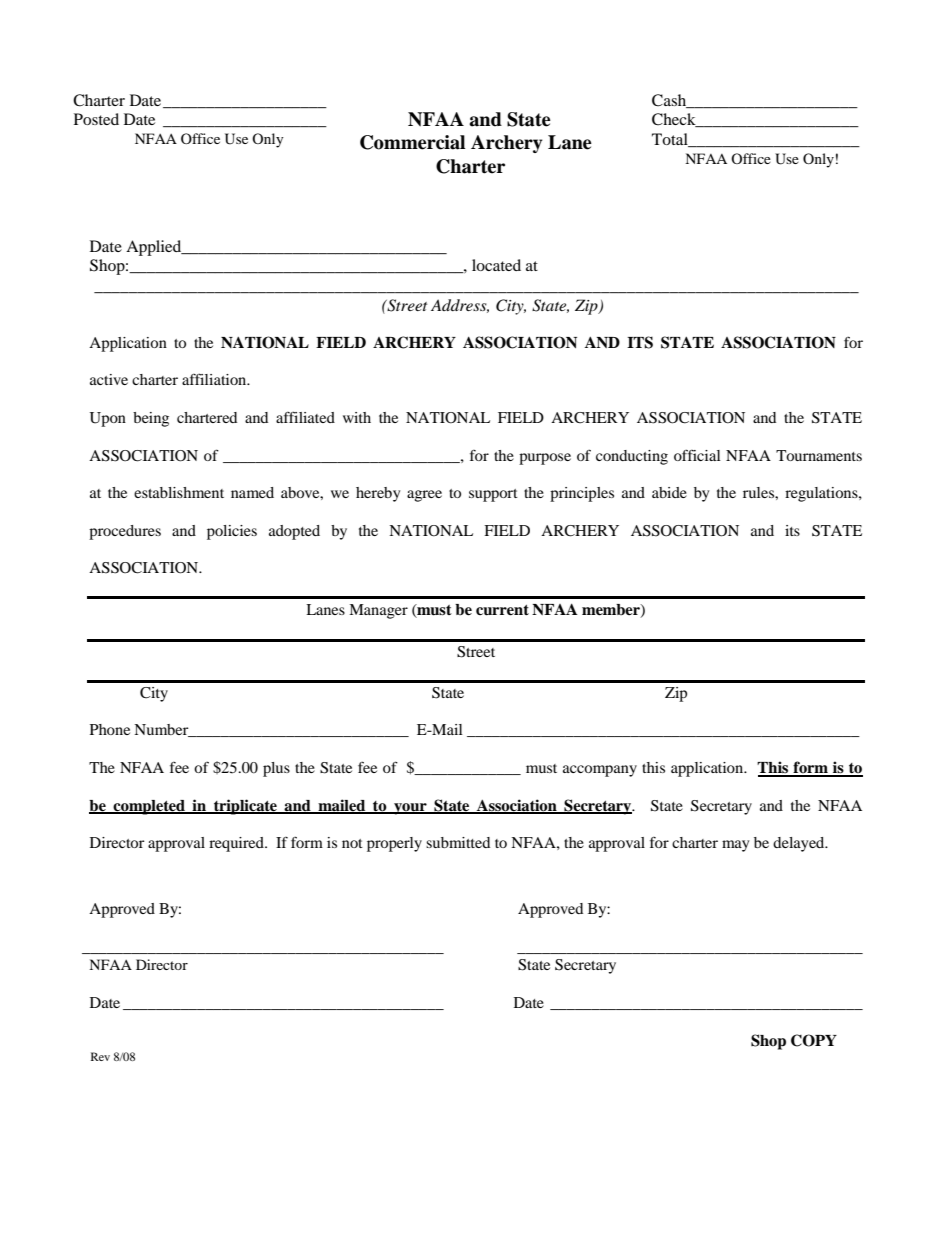 The width and height of the screenshot is (952, 1233). Describe the element at coordinates (458, 842) in the screenshot. I see `submitted` at that location.
